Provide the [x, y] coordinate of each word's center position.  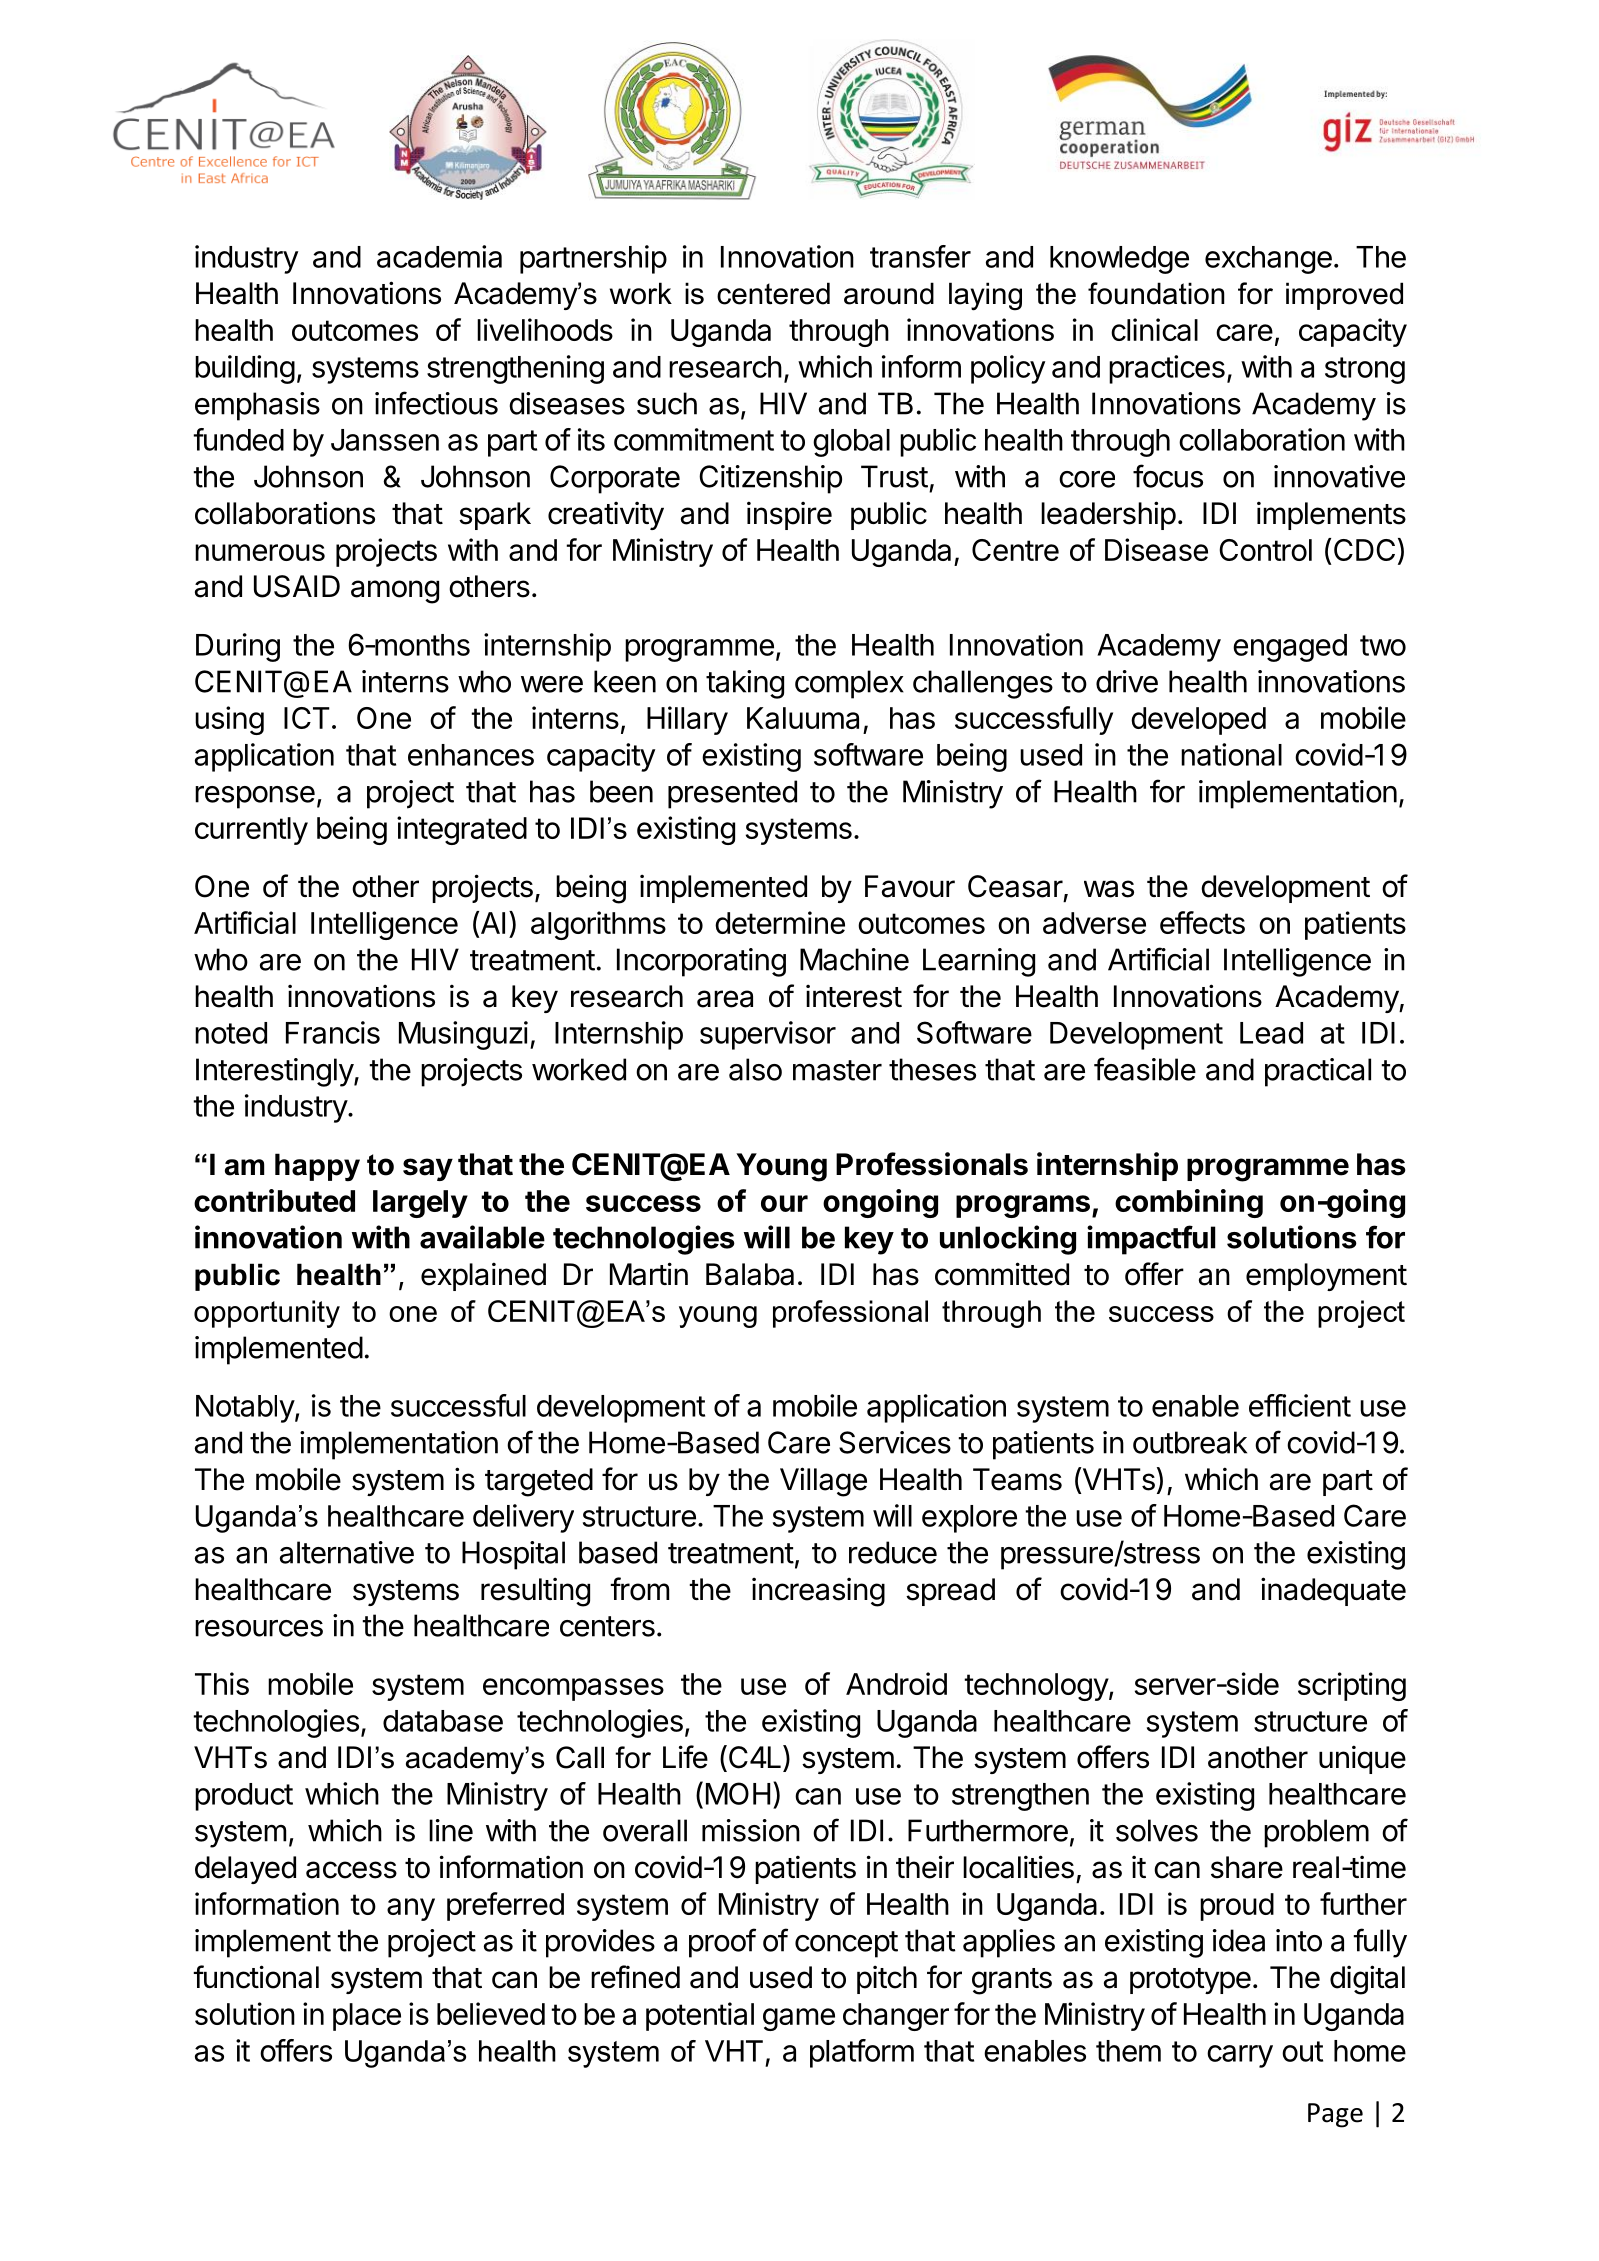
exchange [1268, 260]
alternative [347, 1552]
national [1231, 754]
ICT [307, 718]
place [367, 2017]
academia [439, 256]
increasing [818, 1592]
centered [773, 293]
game [799, 2019]
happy [317, 1167]
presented [732, 794]
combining [1189, 1203]
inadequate [1333, 1591]
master [837, 1070]
